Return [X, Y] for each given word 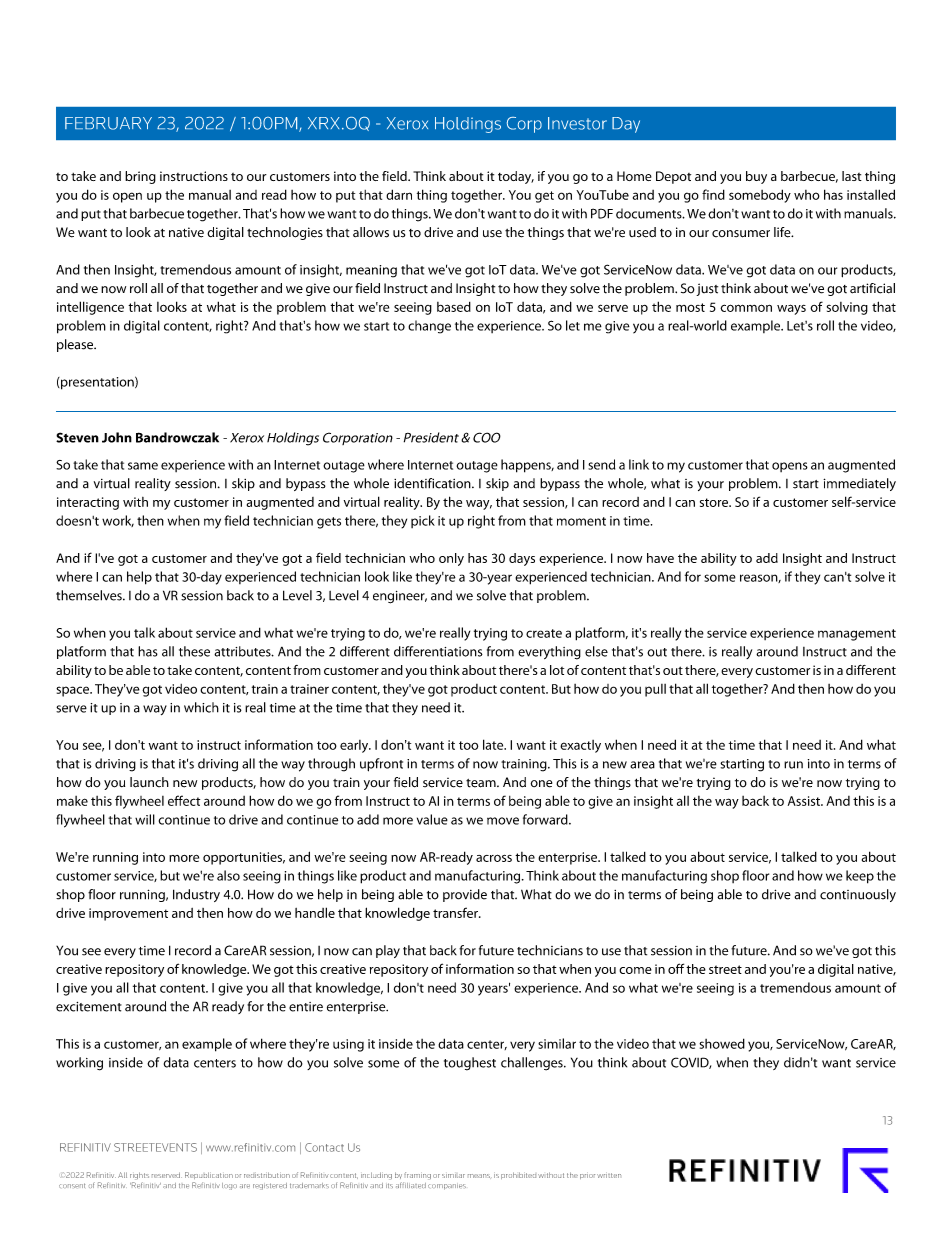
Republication [209, 1175]
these [194, 651]
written [609, 1175]
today [516, 177]
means [479, 1176]
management [857, 635]
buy [756, 177]
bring [140, 177]
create [544, 633]
